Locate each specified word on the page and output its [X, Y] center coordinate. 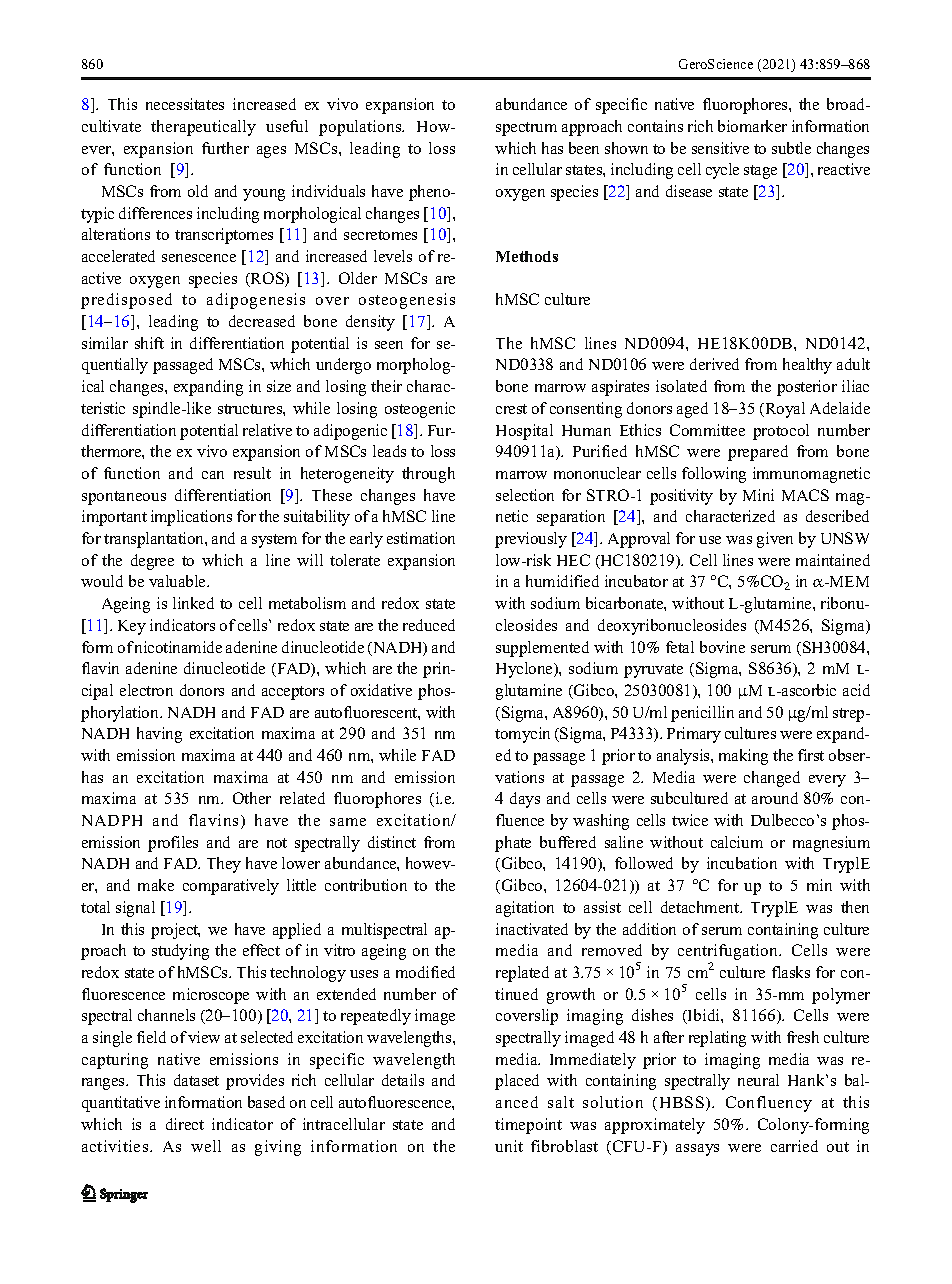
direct [185, 1124]
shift [149, 343]
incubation [742, 863]
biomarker [752, 126]
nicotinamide [178, 647]
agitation [525, 909]
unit [509, 1146]
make [156, 885]
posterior [807, 388]
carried [794, 1146]
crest [511, 409]
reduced [429, 625]
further [225, 148]
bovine [722, 647]
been [584, 148]
